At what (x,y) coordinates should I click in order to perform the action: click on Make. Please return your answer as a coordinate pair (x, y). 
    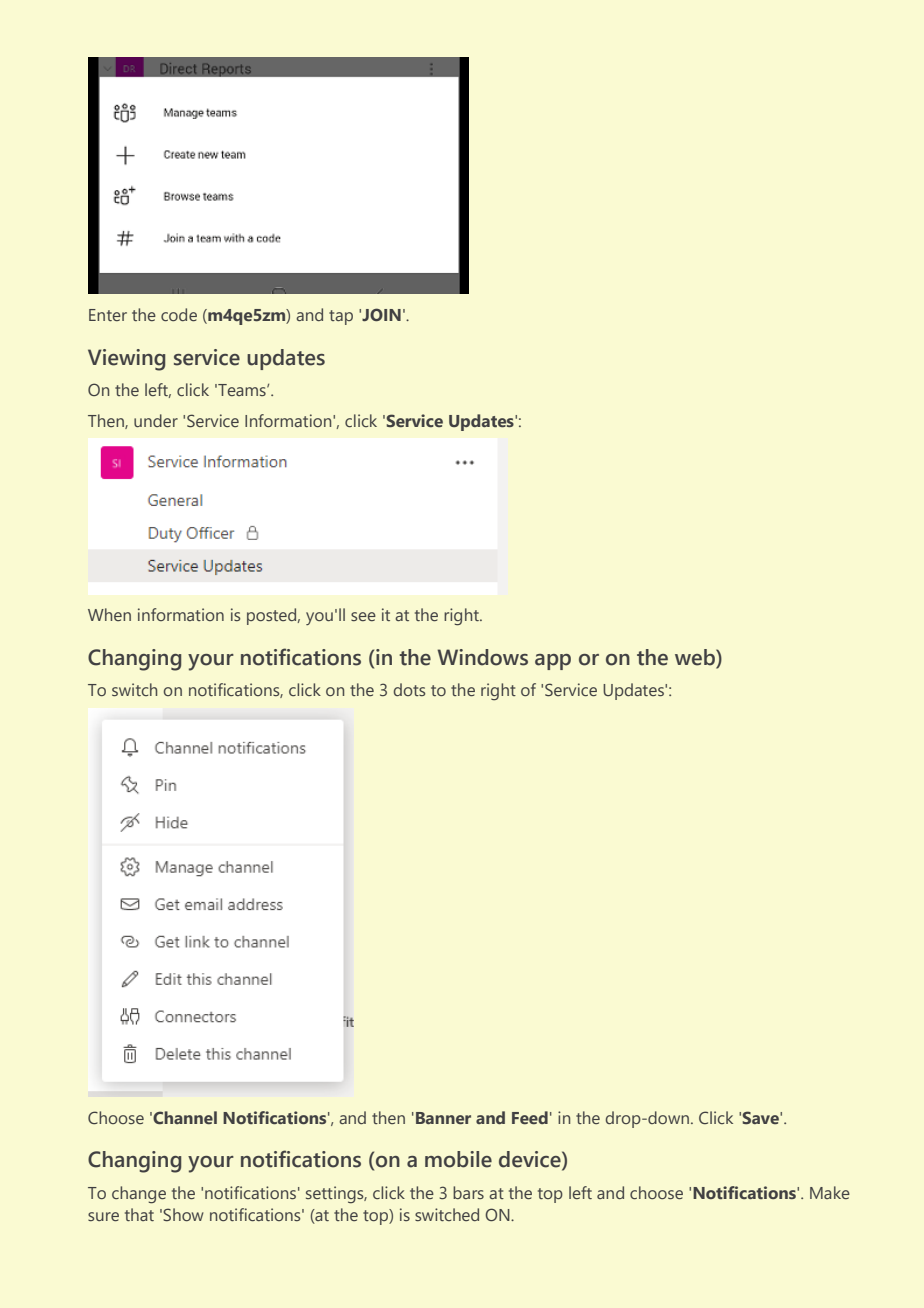
    Looking at the image, I should click on (830, 1192).
